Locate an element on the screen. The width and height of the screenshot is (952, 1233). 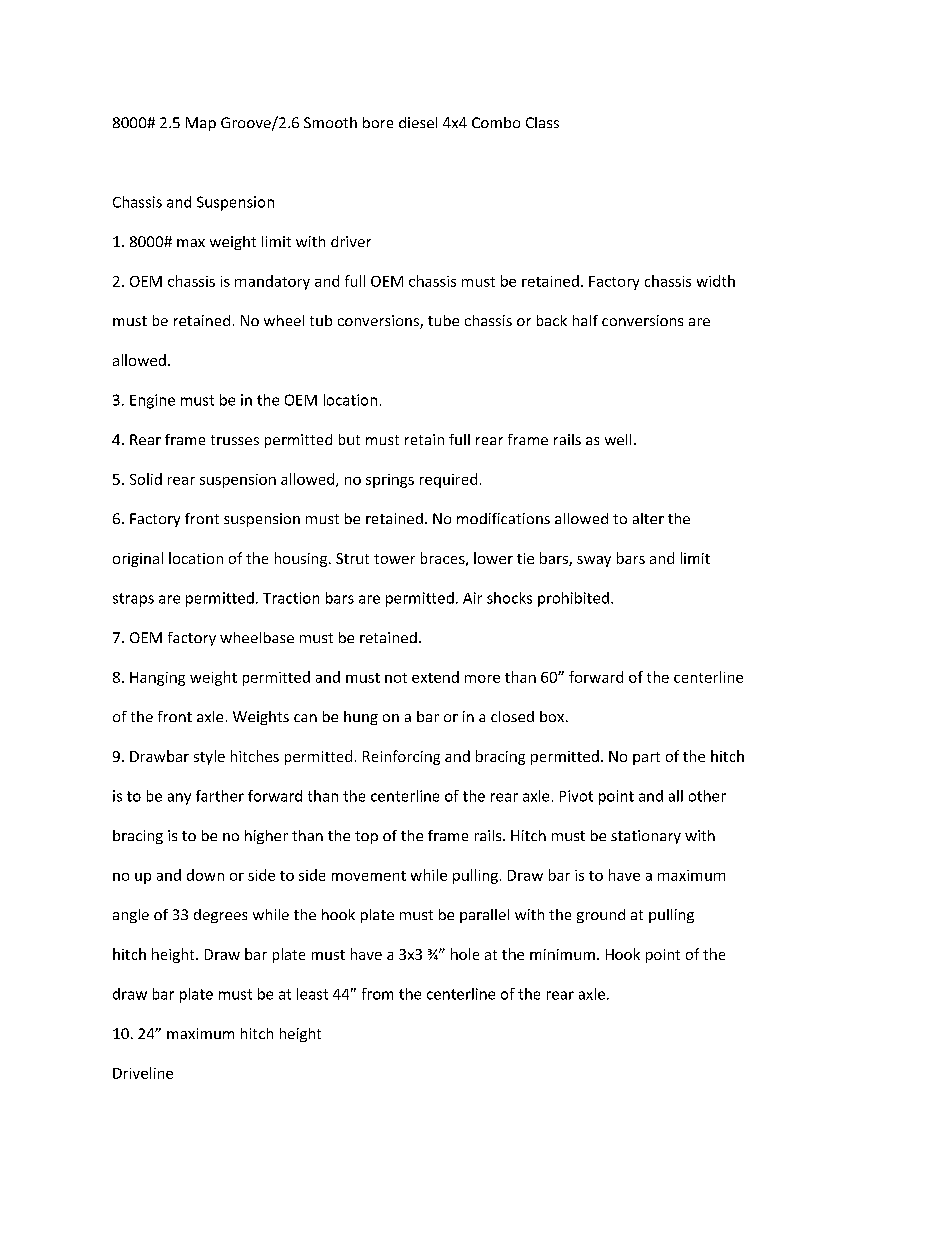
down is located at coordinates (205, 875).
